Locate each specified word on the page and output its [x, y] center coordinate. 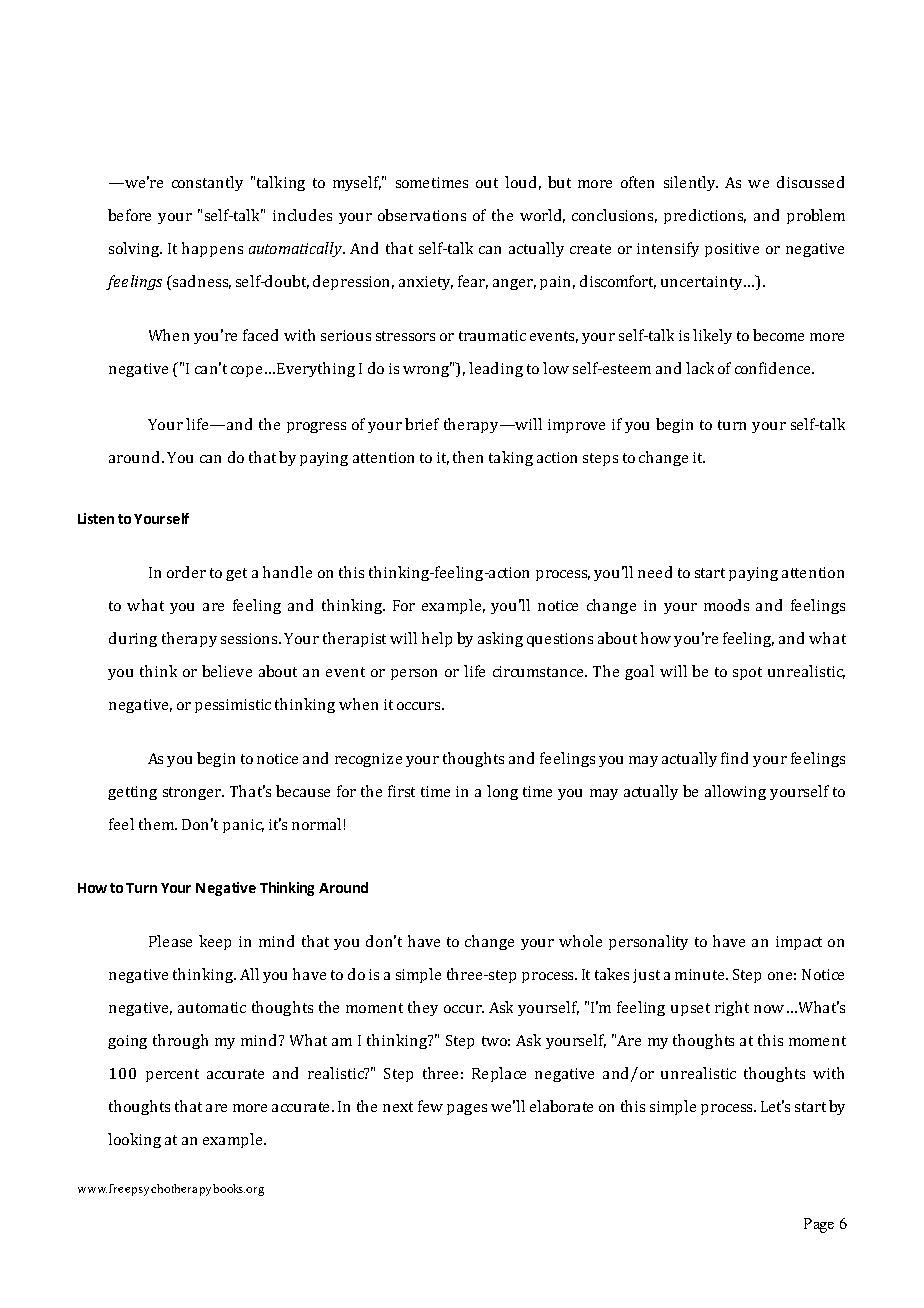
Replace [499, 1074]
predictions [705, 216]
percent [172, 1075]
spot [747, 673]
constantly [207, 183]
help [437, 639]
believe [227, 671]
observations [422, 215]
